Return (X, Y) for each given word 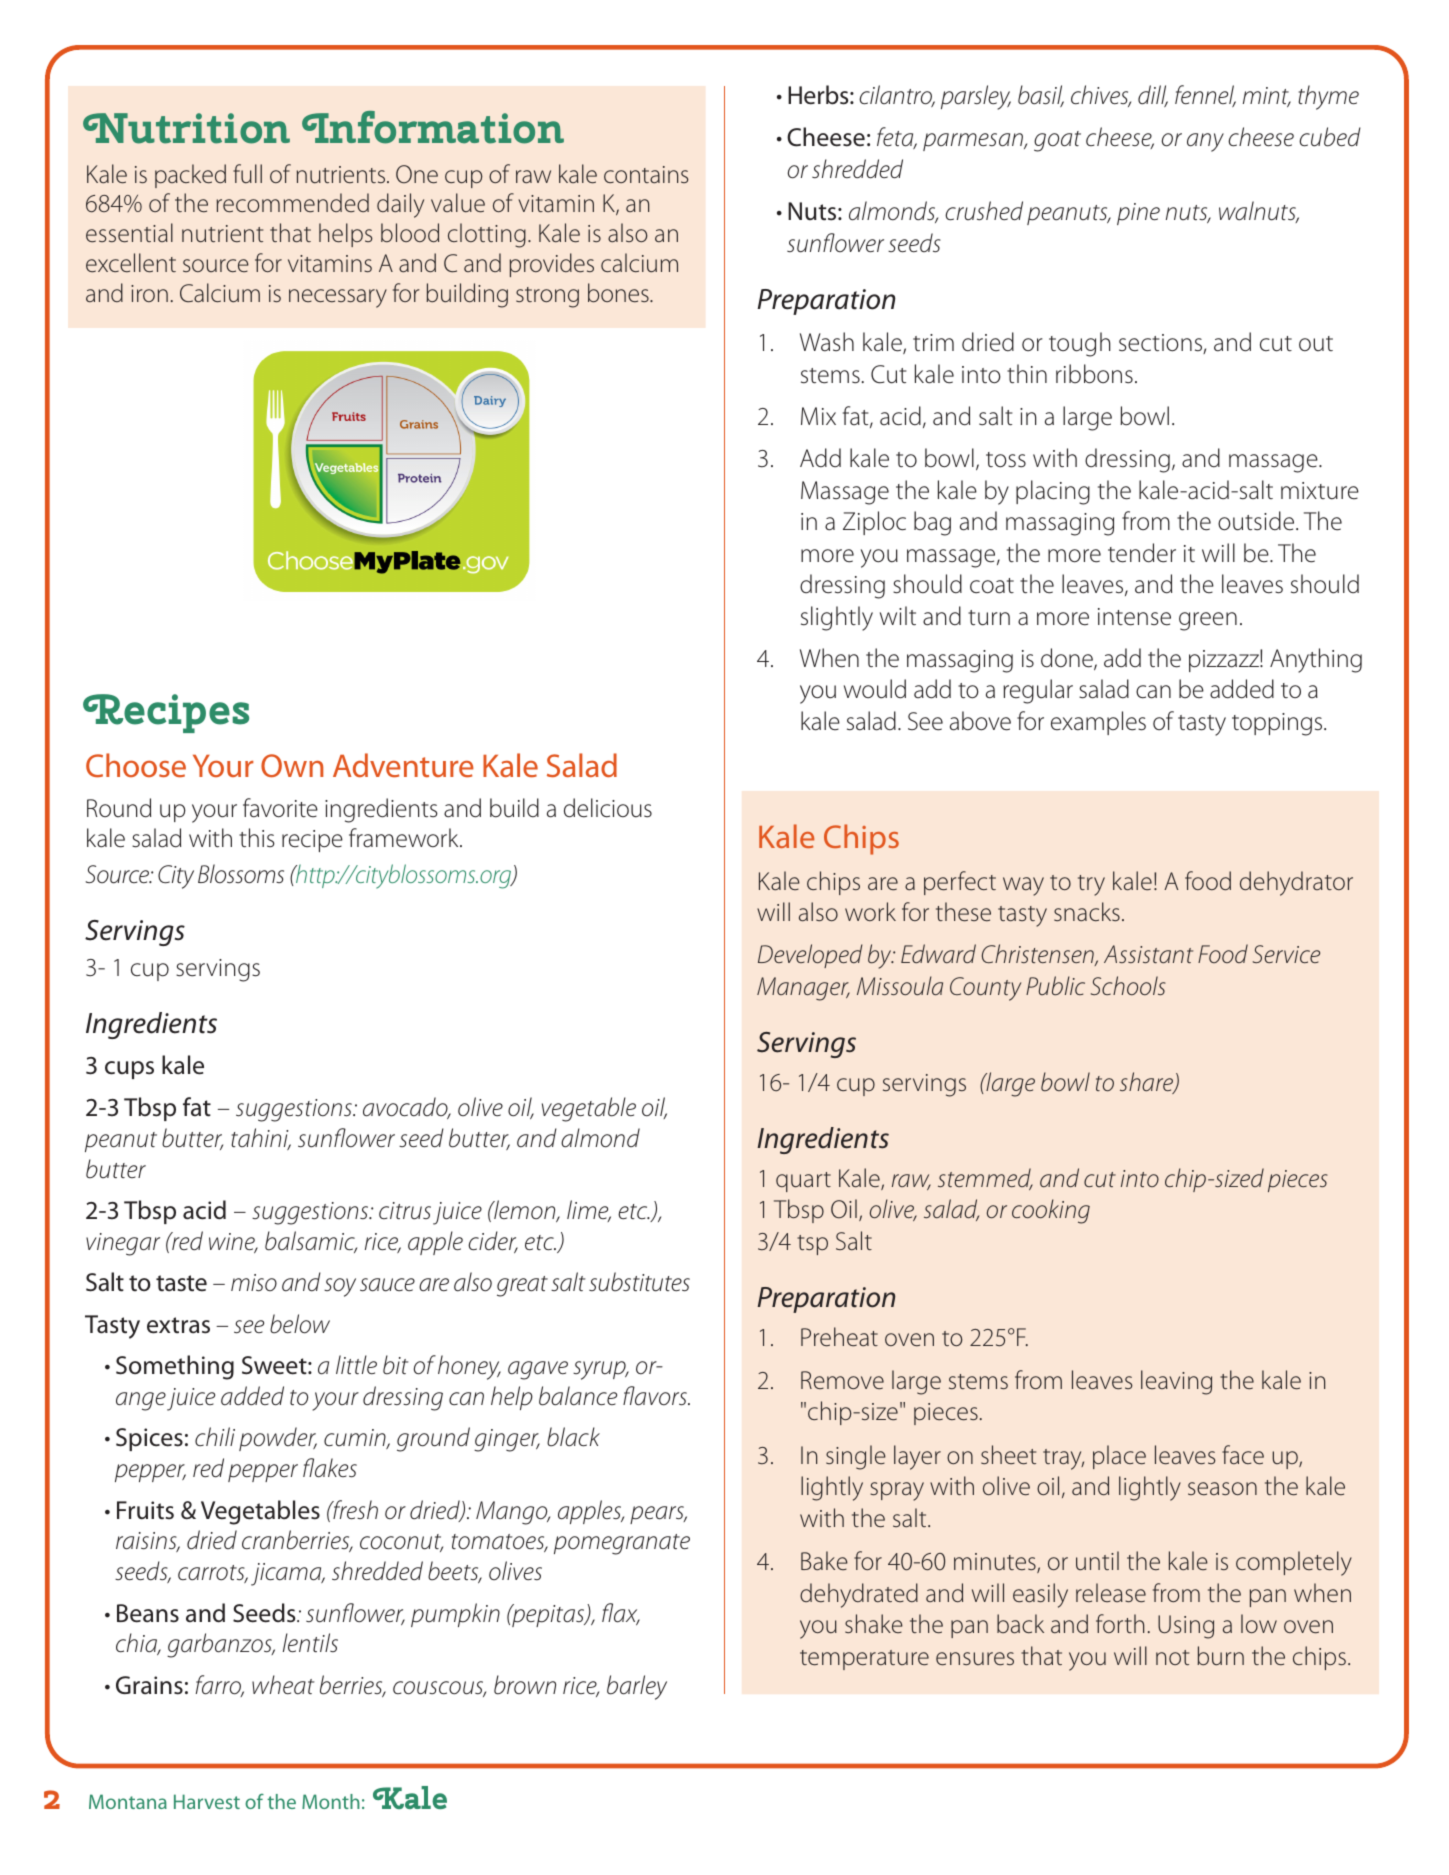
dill (1153, 96)
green (1208, 621)
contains (646, 174)
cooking (1051, 1211)
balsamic (311, 1242)
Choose (136, 765)
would (875, 689)
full (247, 173)
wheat (283, 1685)
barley (637, 1687)
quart (803, 1182)
